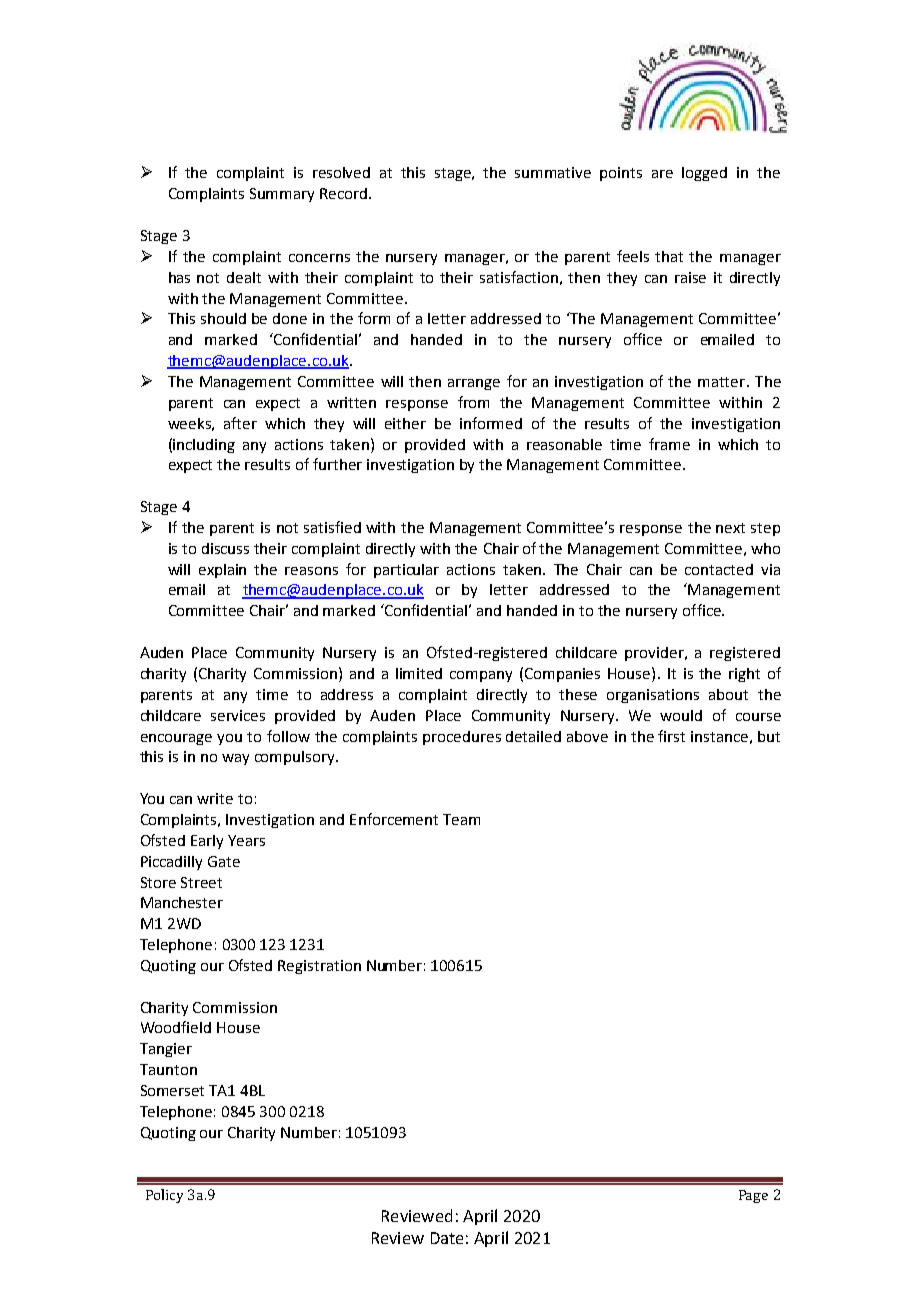  Describe the element at coordinates (681, 715) in the document. I see `would` at that location.
